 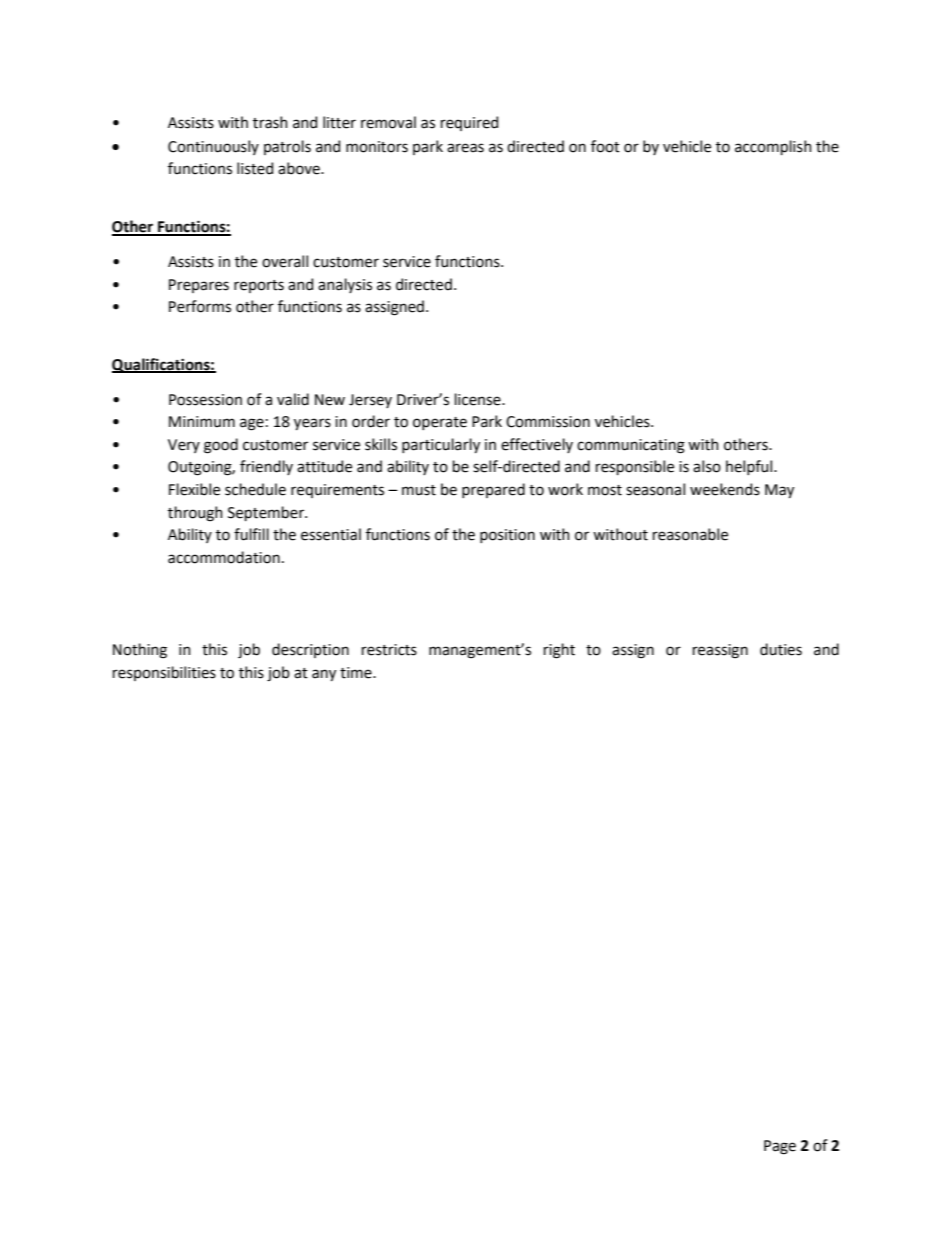 What do you see at coordinates (465, 148) in the screenshot?
I see `areas` at bounding box center [465, 148].
